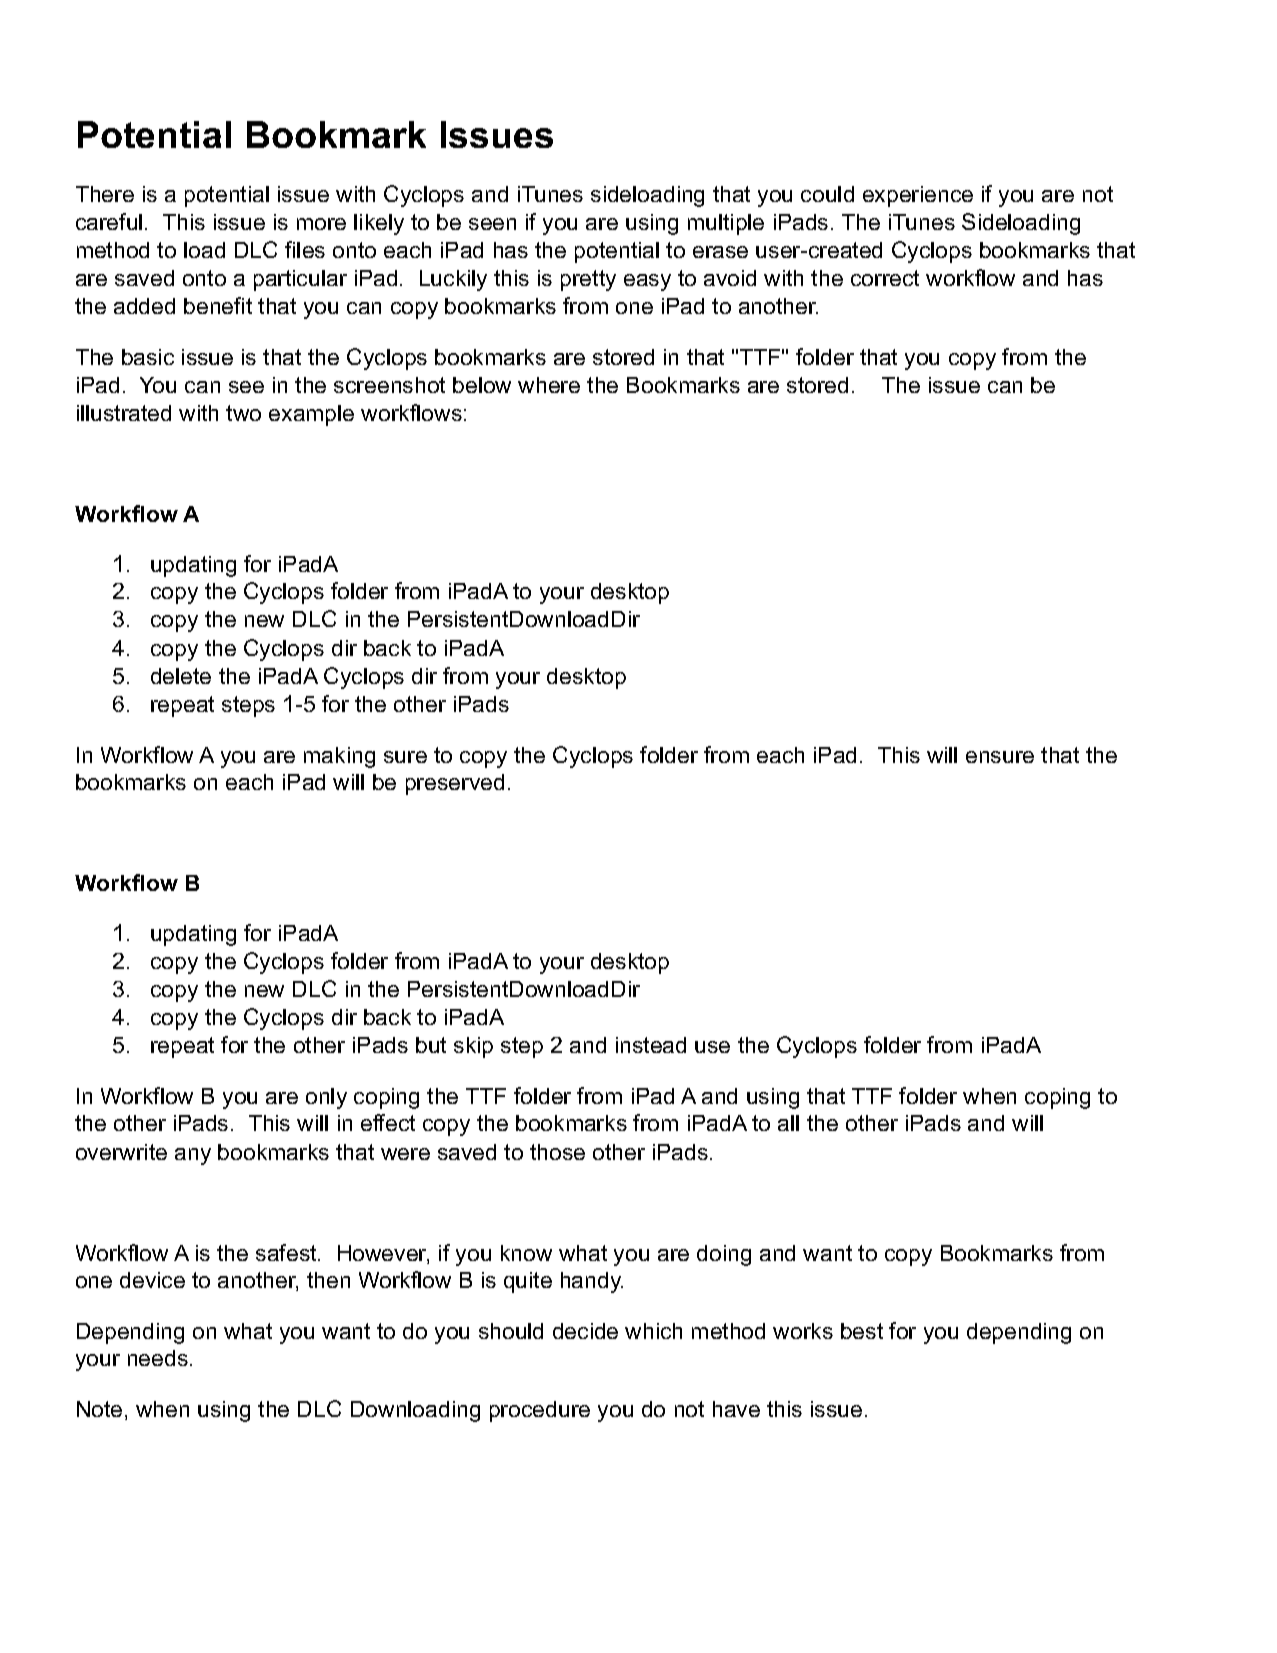  I want to click on only, so click(326, 1098).
